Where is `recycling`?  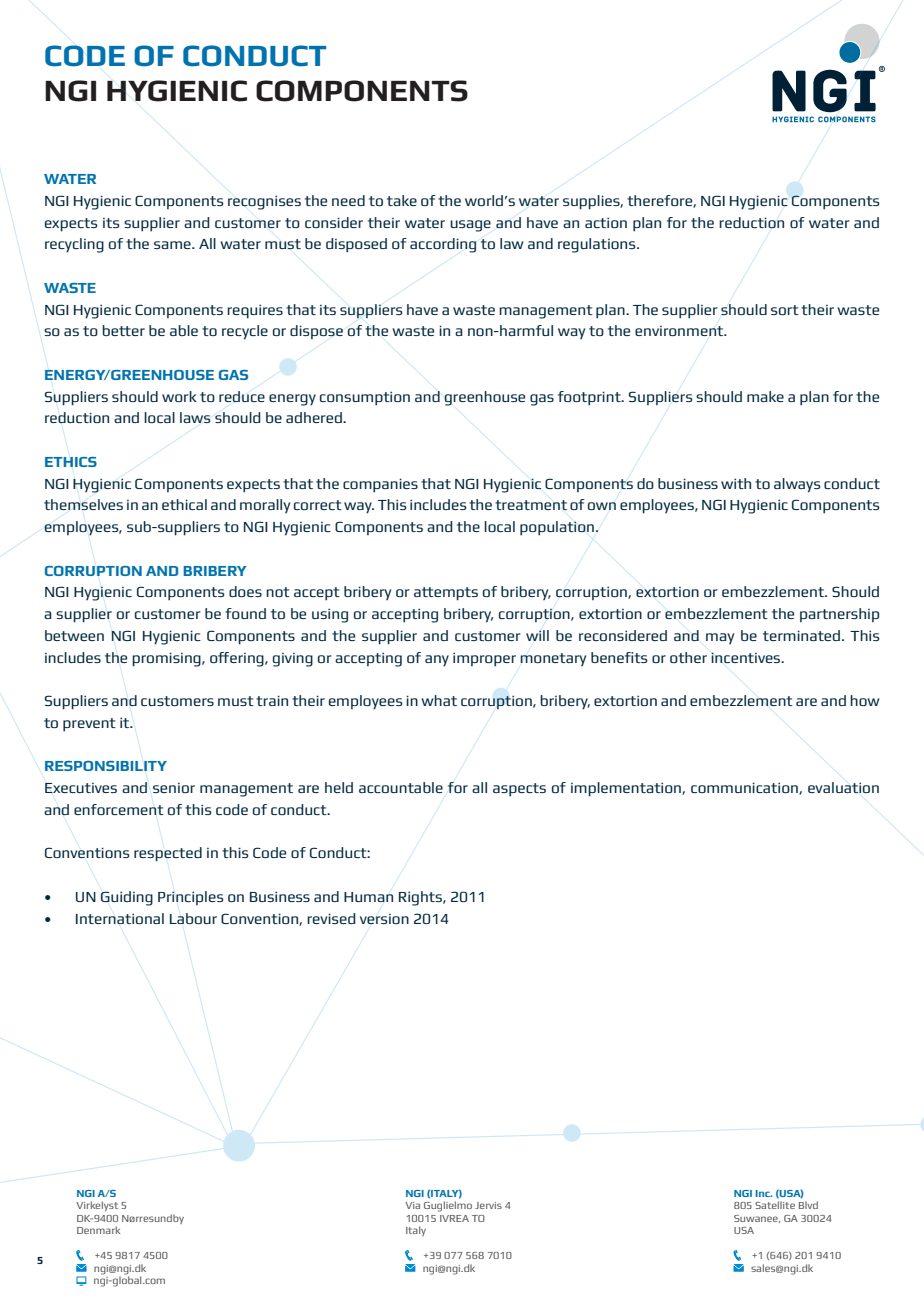
recycling is located at coordinates (74, 245).
